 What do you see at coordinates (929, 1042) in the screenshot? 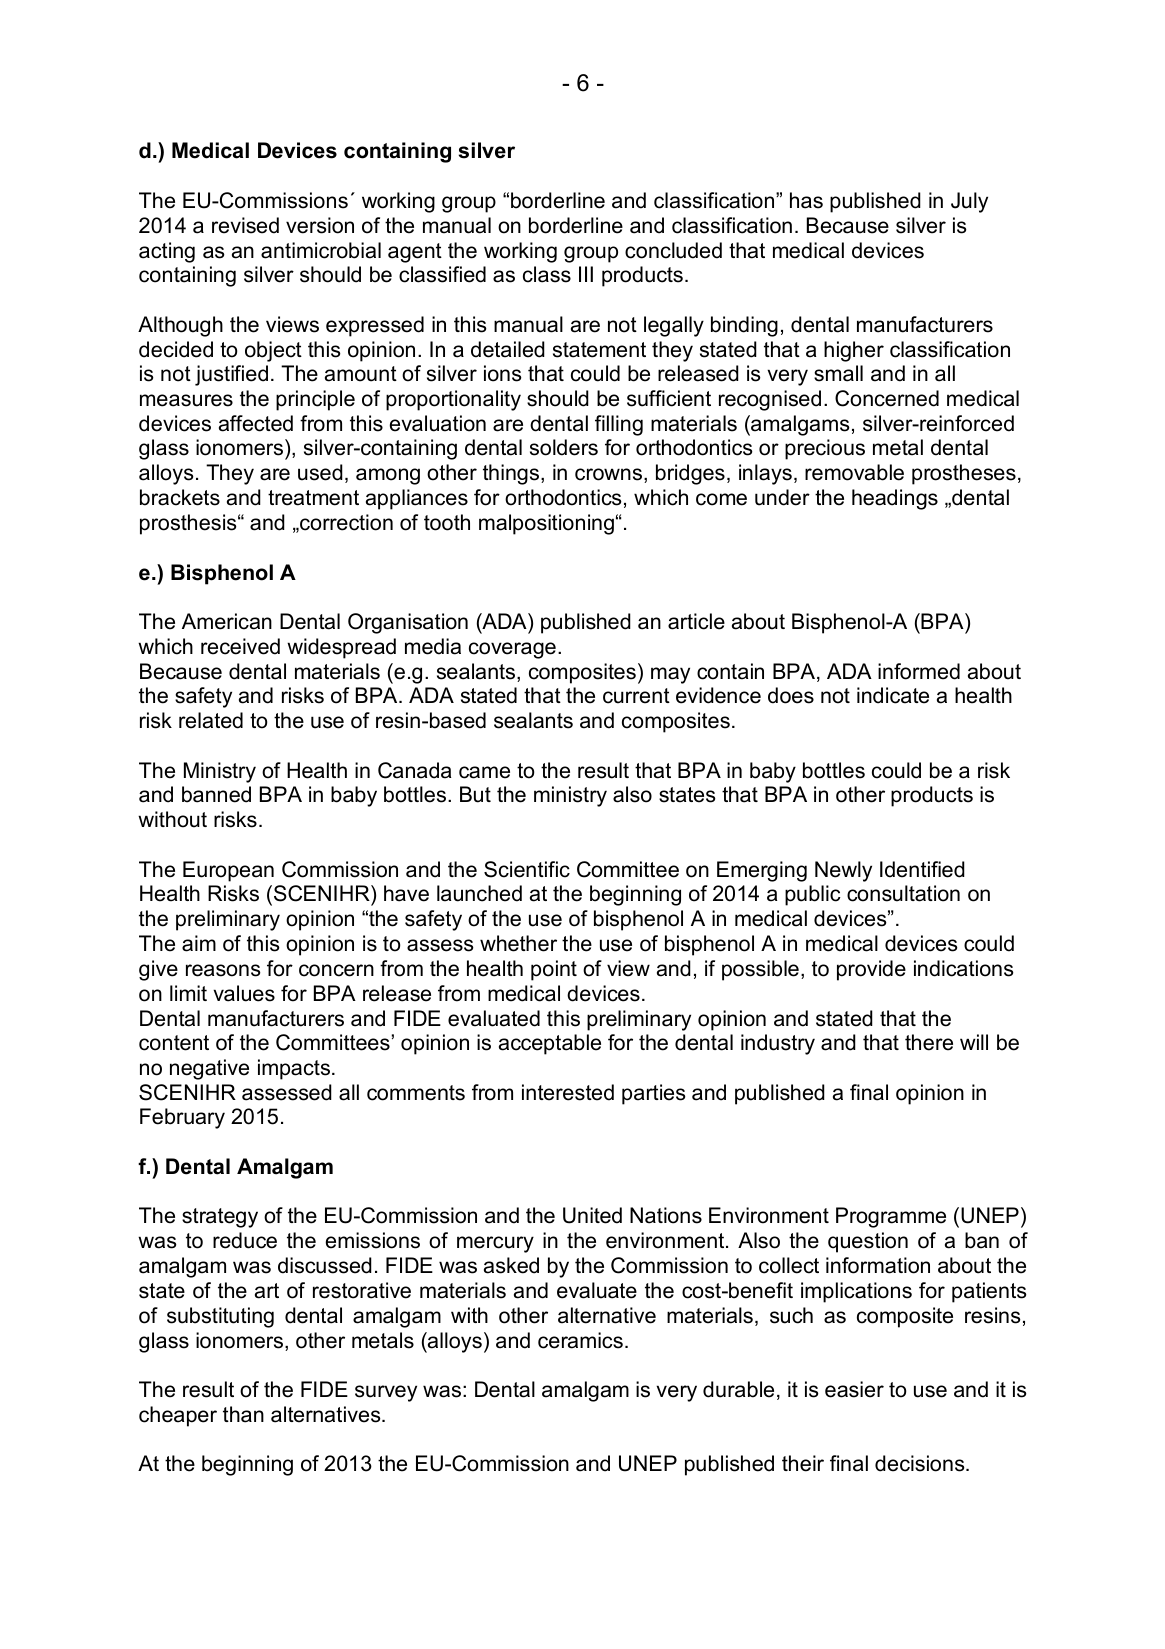
I see `there` at bounding box center [929, 1042].
